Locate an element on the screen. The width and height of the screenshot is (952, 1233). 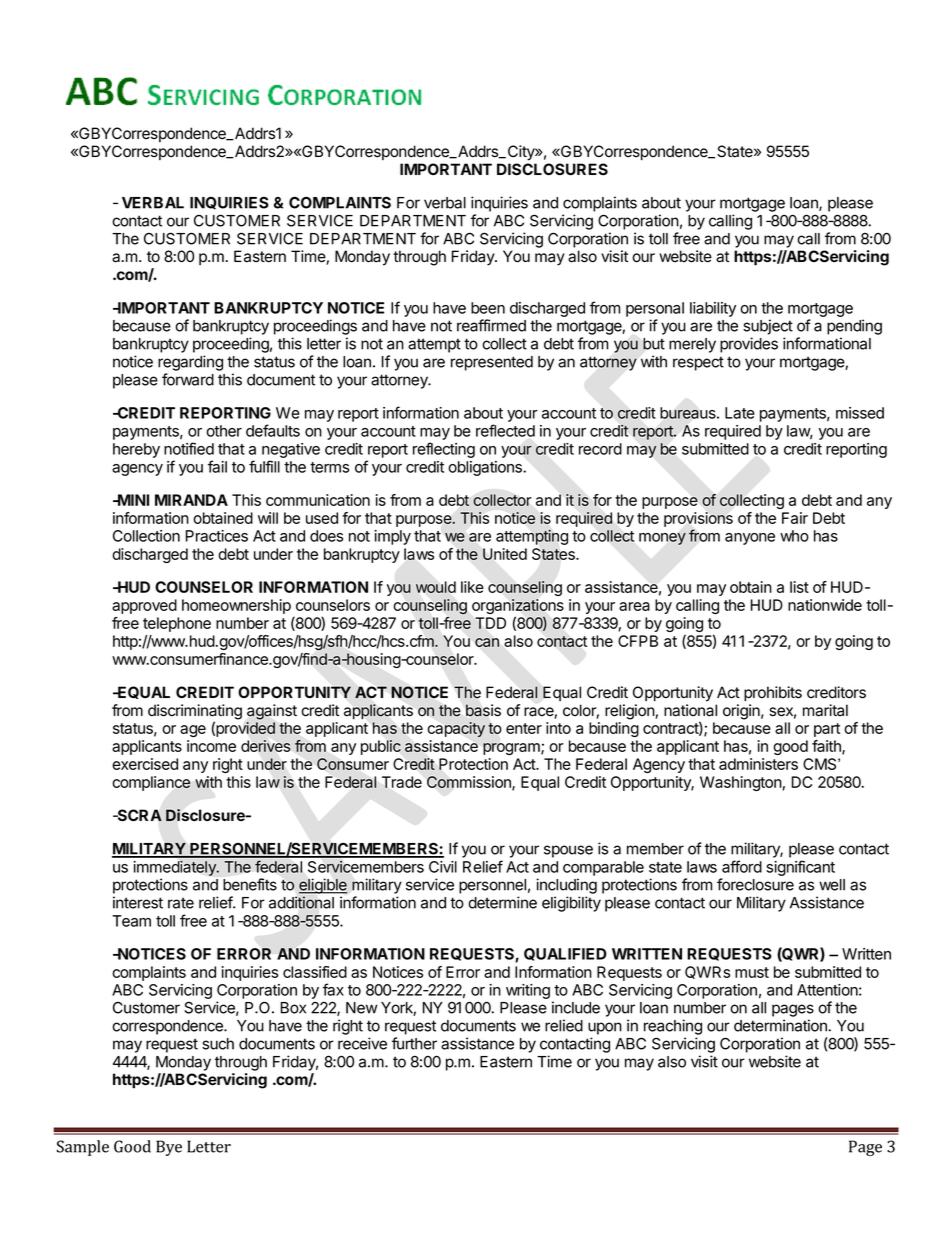
afford is located at coordinates (742, 866).
